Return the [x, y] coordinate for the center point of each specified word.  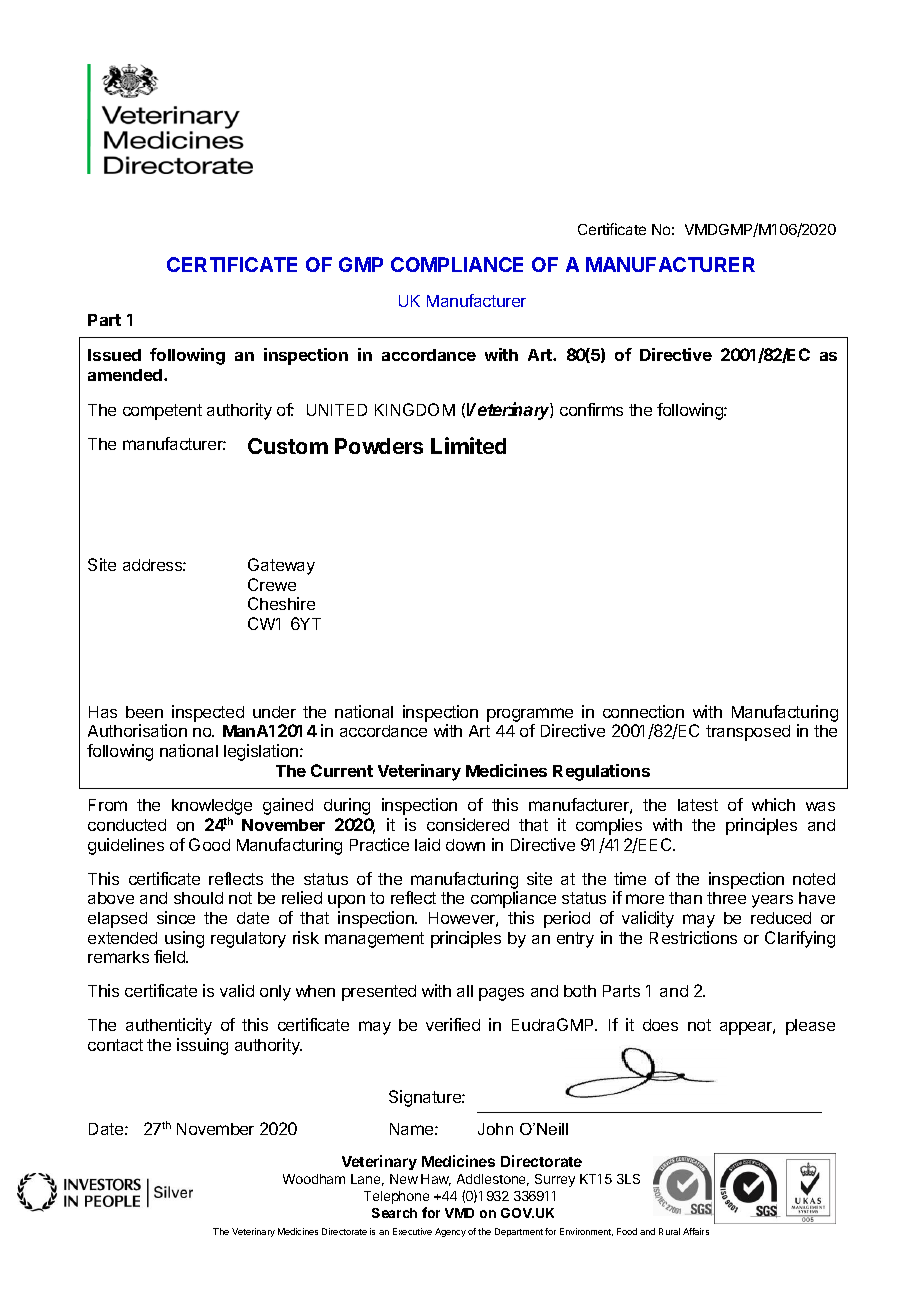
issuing [202, 1046]
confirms [591, 409]
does [660, 1025]
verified [453, 1024]
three [726, 898]
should [198, 898]
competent [162, 412]
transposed [748, 733]
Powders [379, 446]
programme [530, 715]
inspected [208, 713]
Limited [468, 445]
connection [643, 711]
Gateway [281, 566]
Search [394, 1213]
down [465, 845]
